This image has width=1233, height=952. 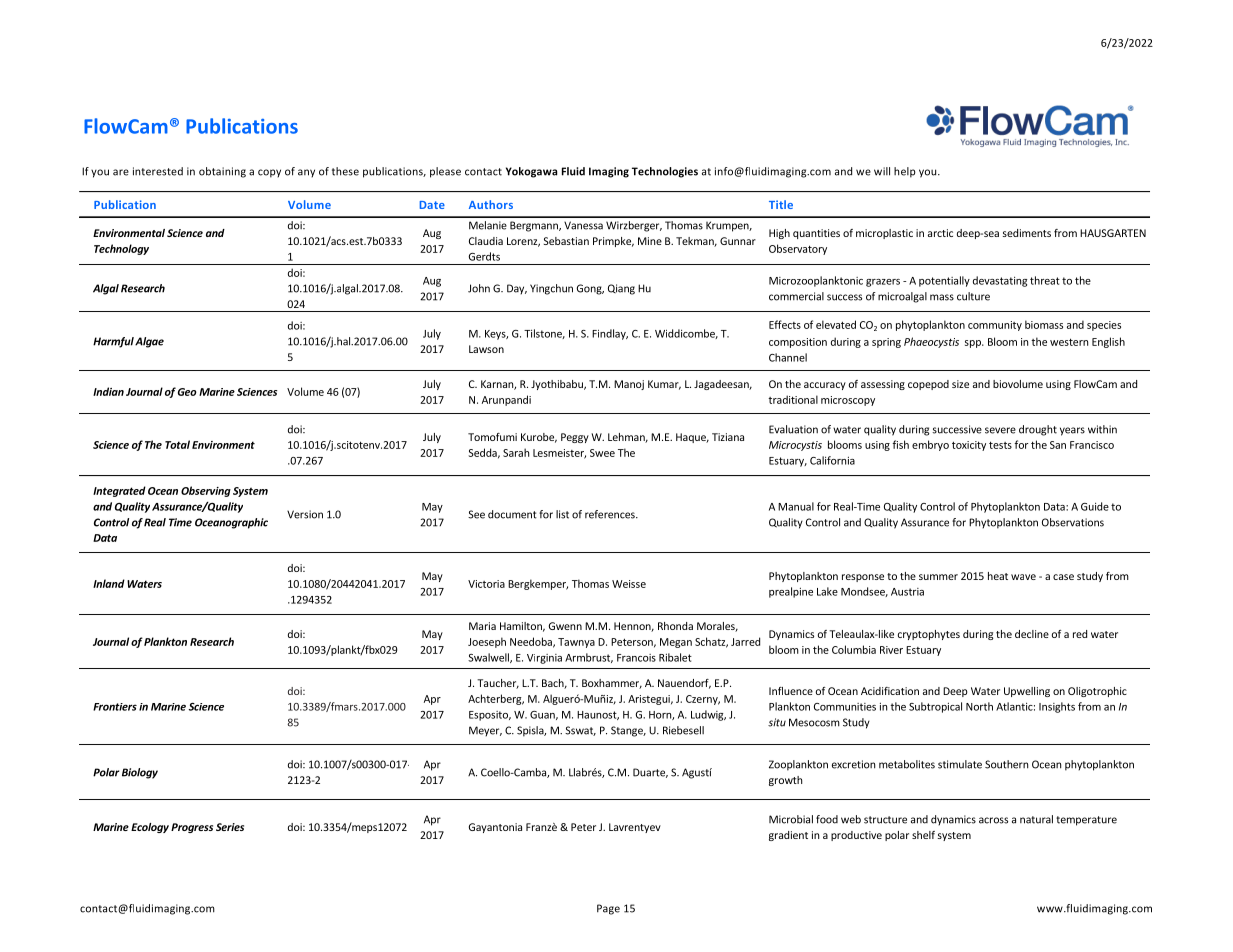 I want to click on Version, so click(x=305, y=514).
